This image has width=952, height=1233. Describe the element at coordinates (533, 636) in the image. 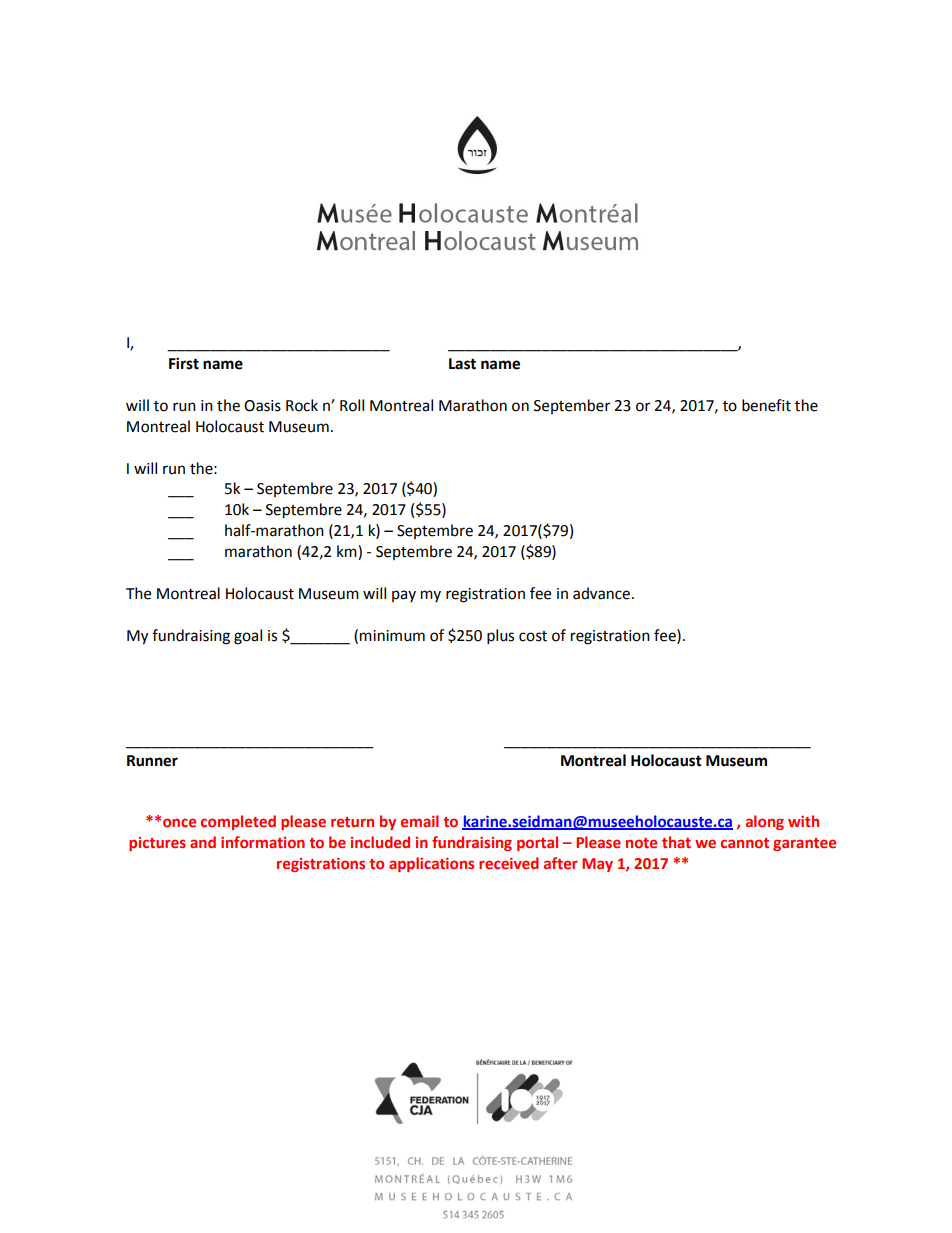

I see `cost` at that location.
